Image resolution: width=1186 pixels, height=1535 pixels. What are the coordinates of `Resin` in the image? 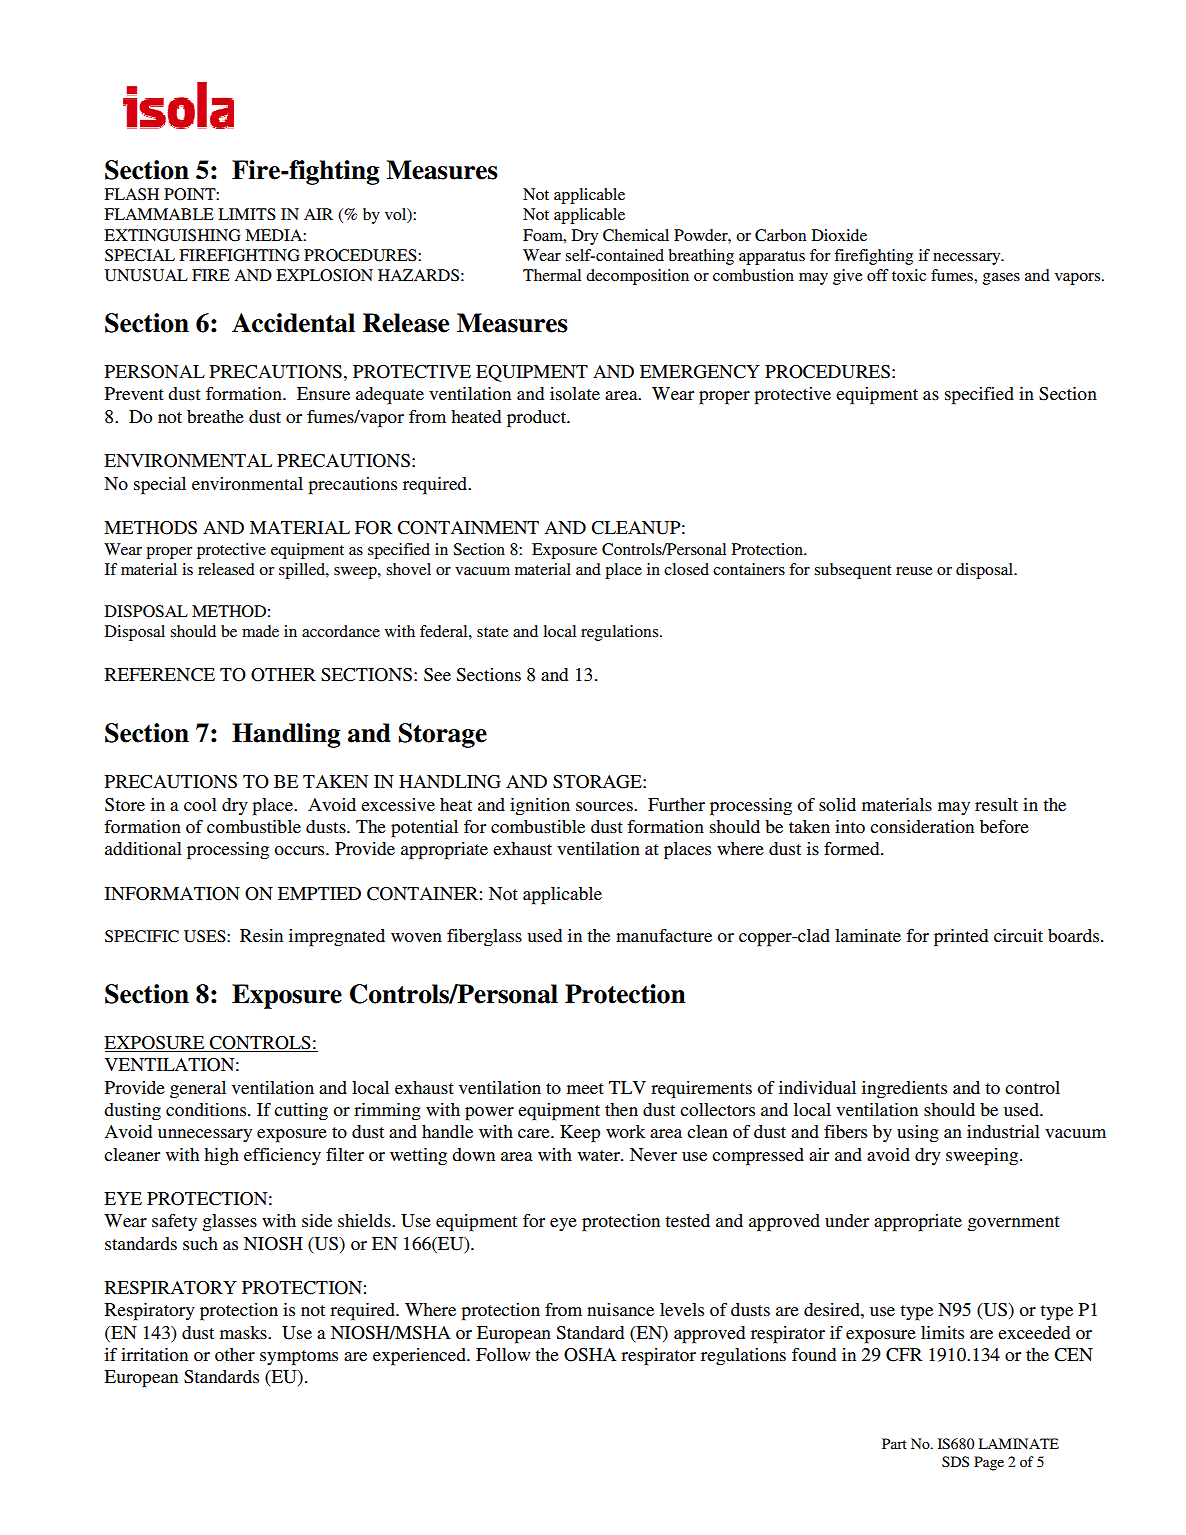 It's located at (261, 935).
